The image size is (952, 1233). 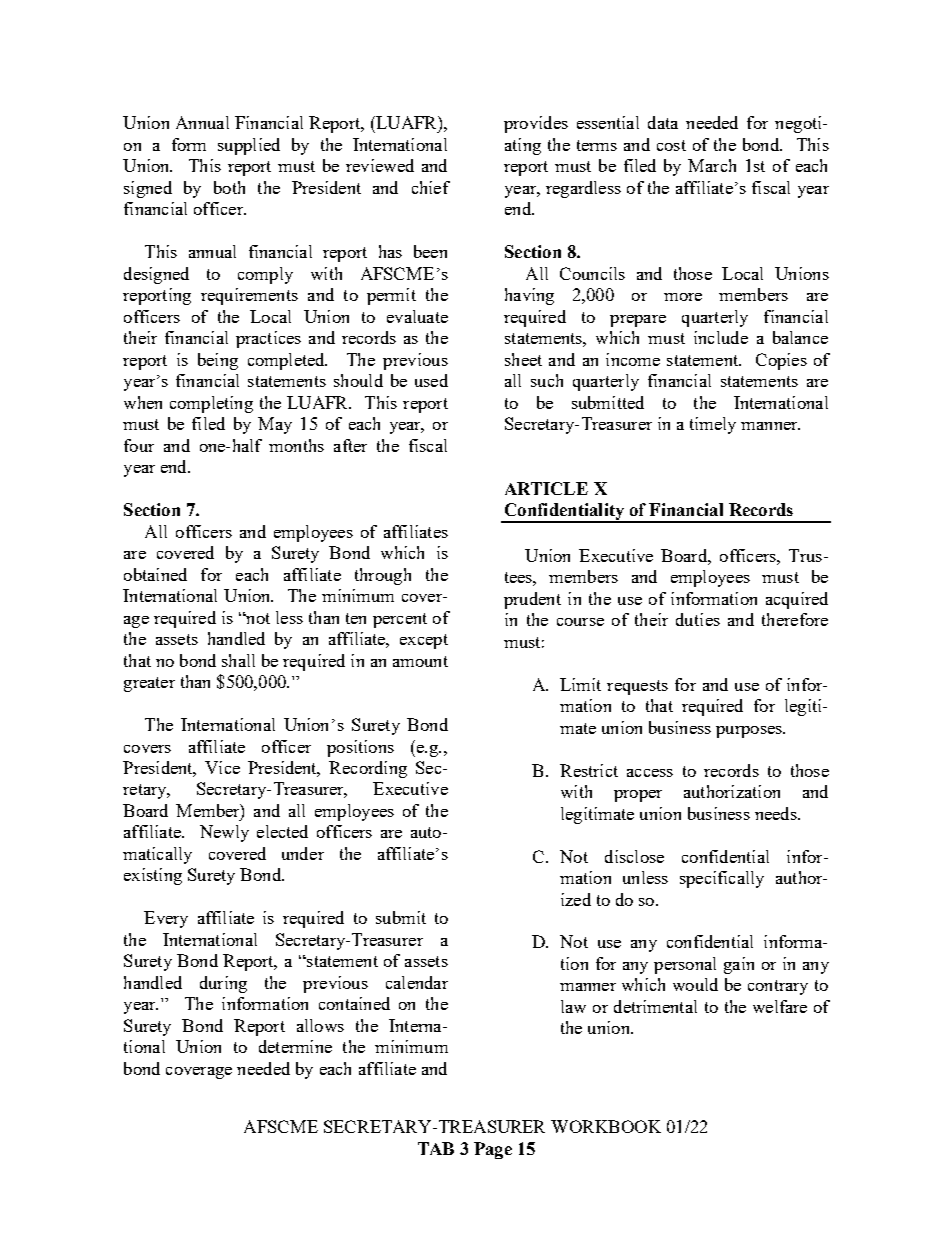 What do you see at coordinates (777, 813) in the screenshot?
I see `needs` at bounding box center [777, 813].
